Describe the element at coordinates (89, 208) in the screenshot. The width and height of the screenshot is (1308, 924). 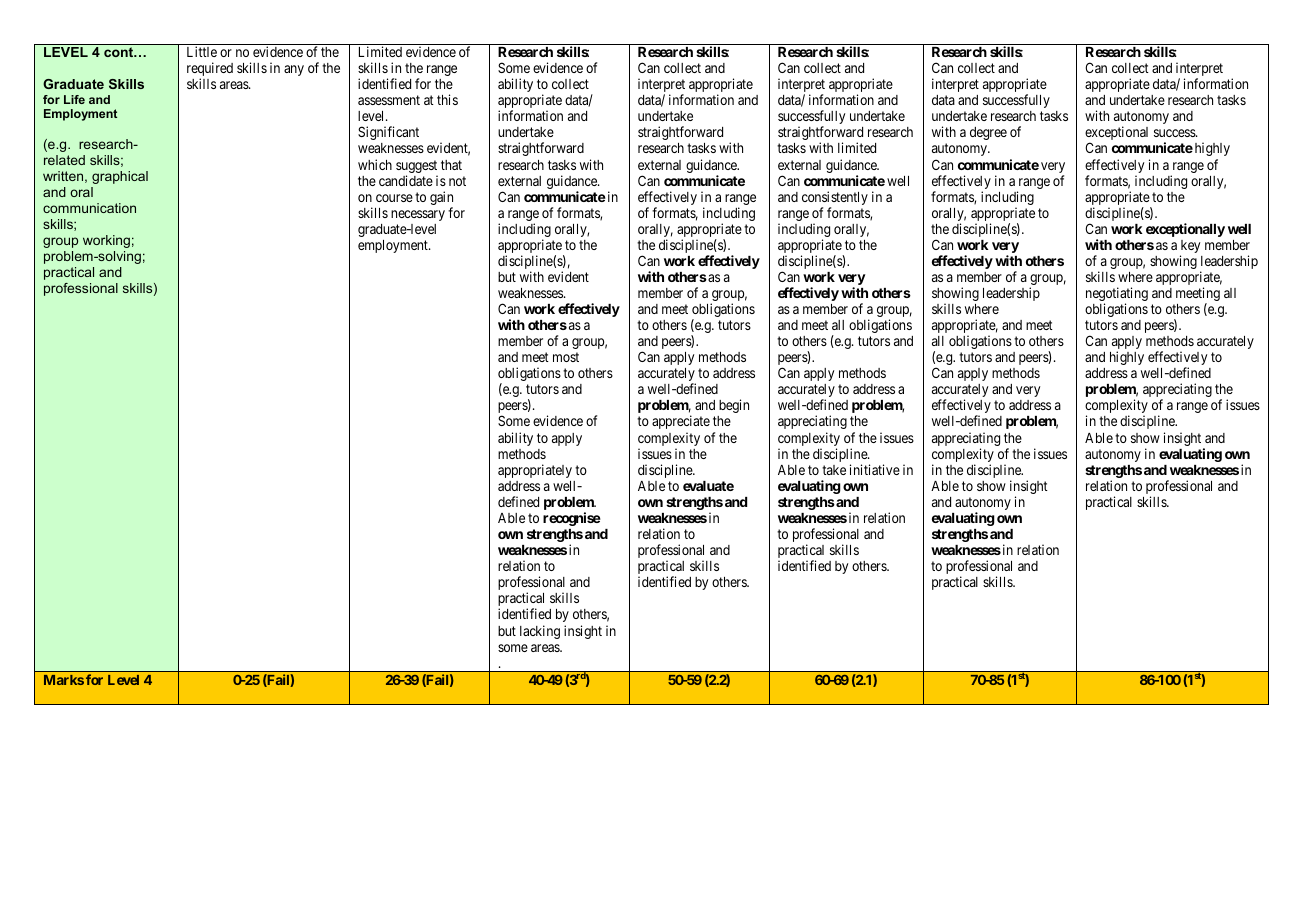
I see `communication` at that location.
